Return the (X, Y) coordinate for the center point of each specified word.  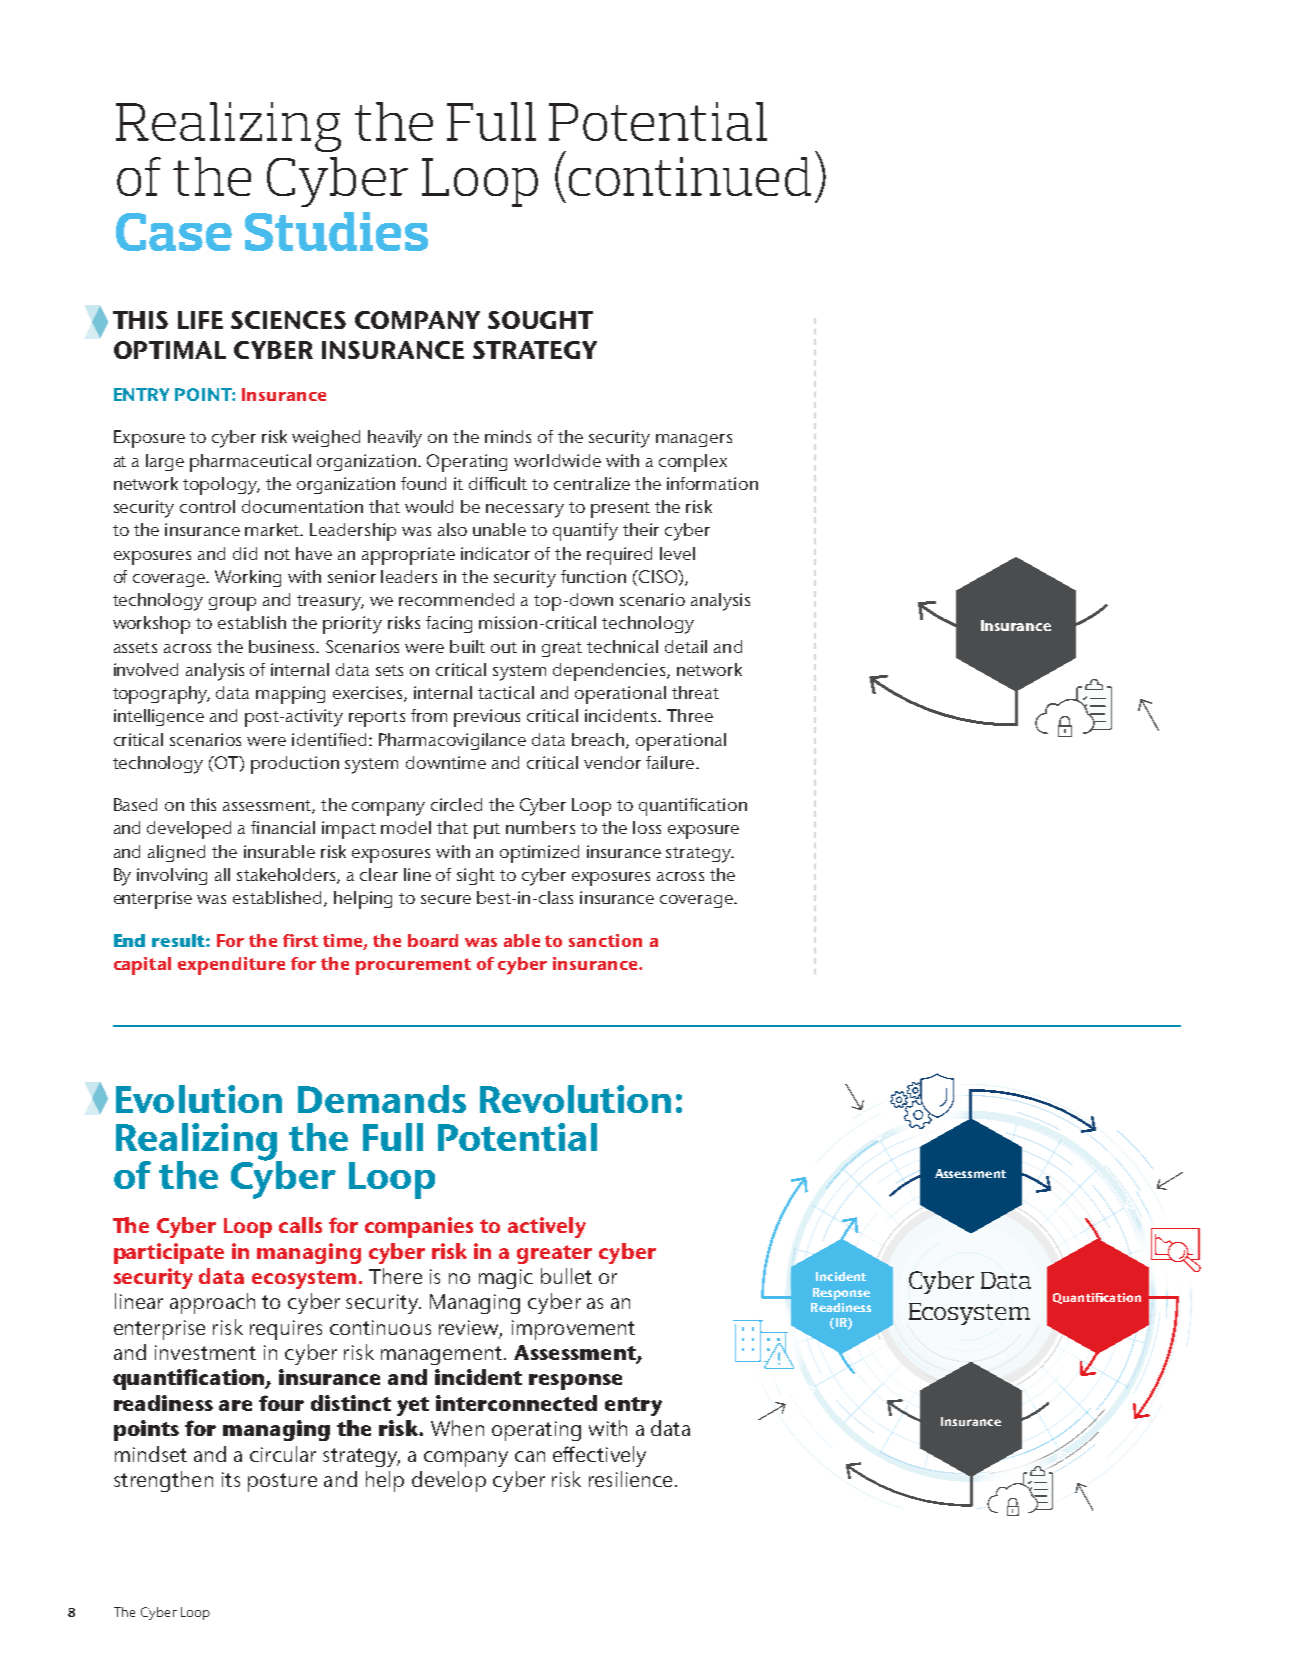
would (429, 506)
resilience (630, 1479)
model (406, 827)
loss (647, 827)
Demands (382, 1099)
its (231, 1479)
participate (169, 1253)
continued (690, 176)
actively (547, 1227)
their (641, 529)
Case (174, 232)
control (207, 506)
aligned (176, 853)
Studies (336, 231)
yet (413, 1406)
